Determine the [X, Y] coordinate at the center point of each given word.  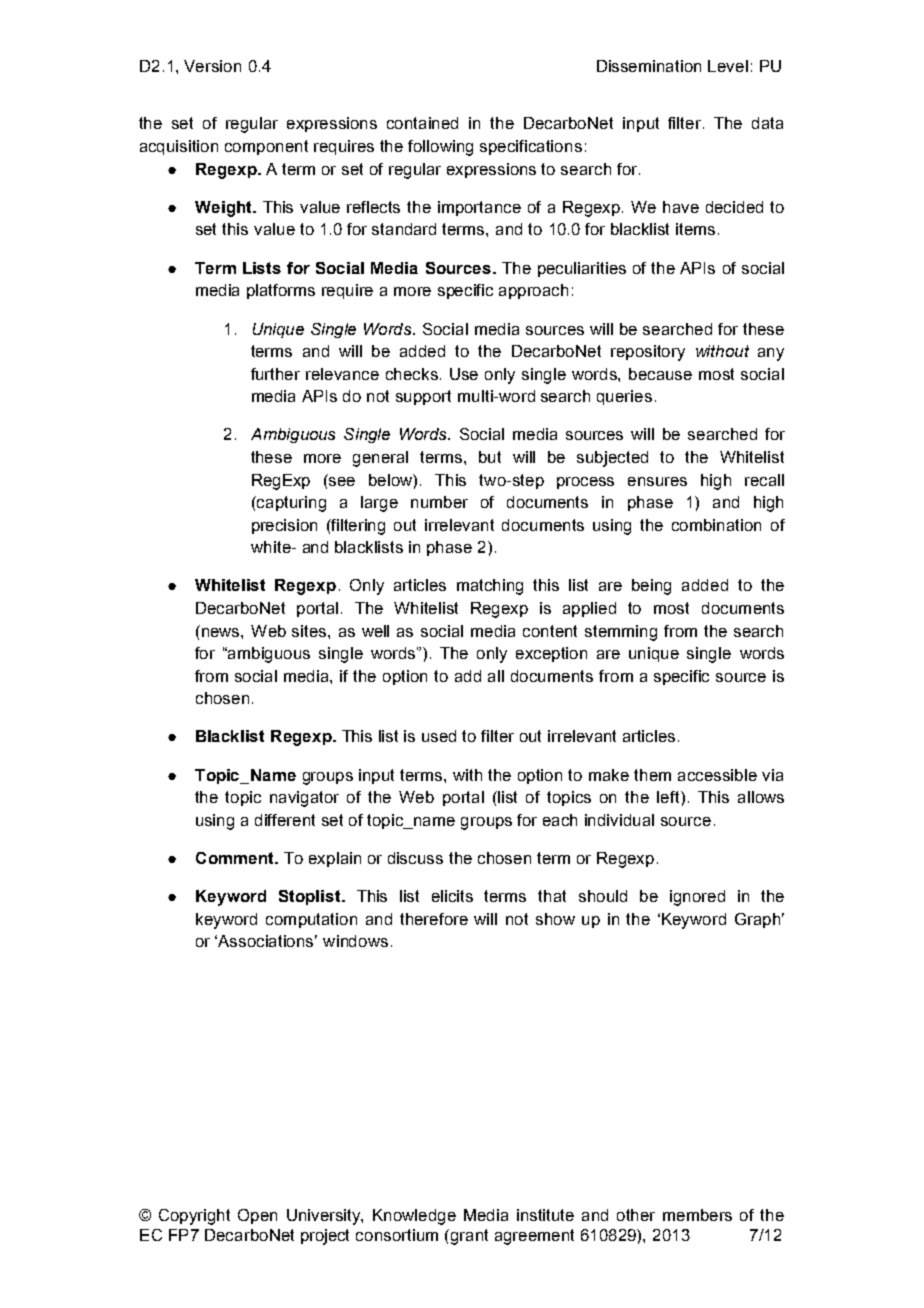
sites [310, 631]
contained [422, 123]
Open [257, 1216]
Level [728, 66]
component [266, 147]
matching [490, 587]
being [651, 587]
